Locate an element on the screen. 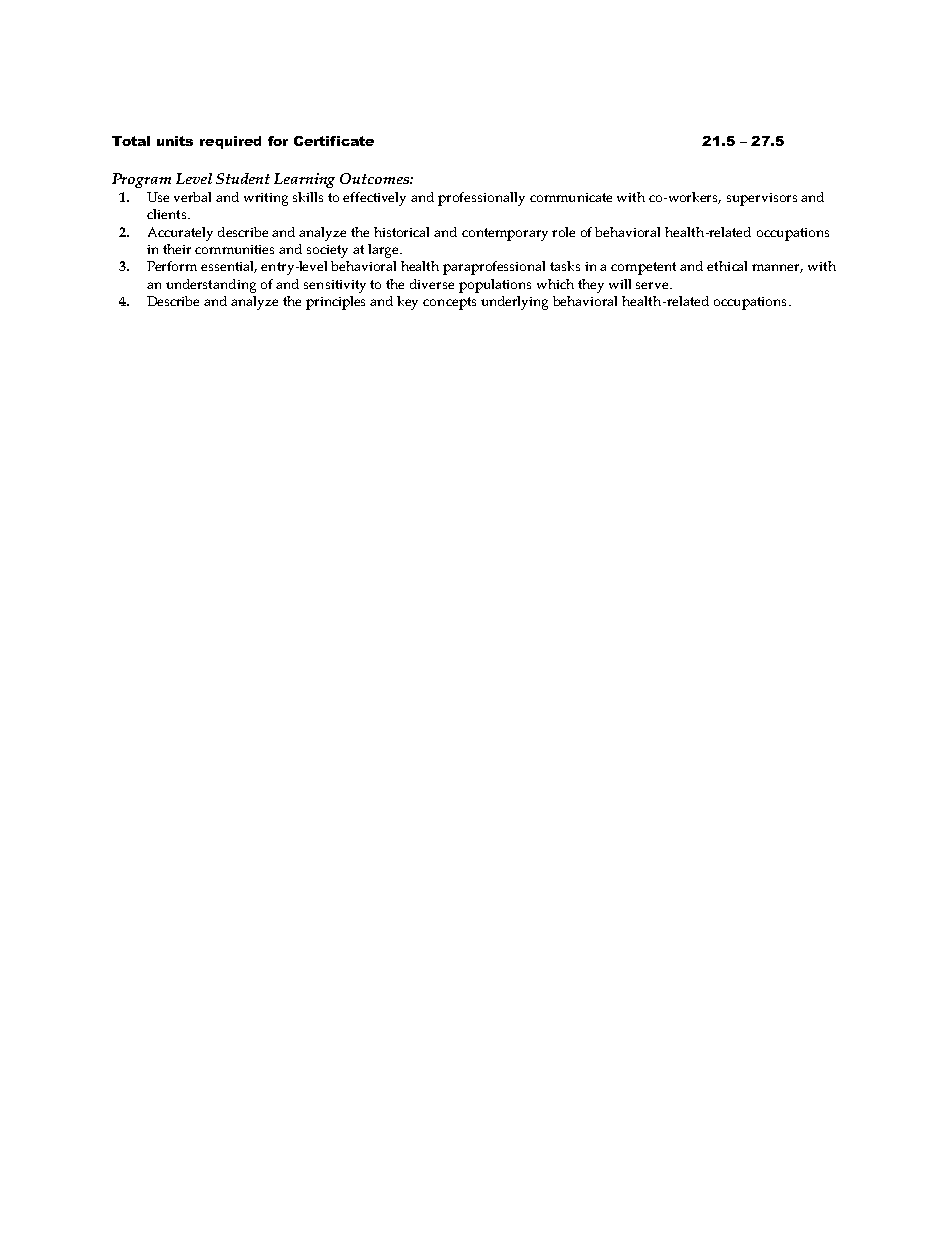 The image size is (952, 1233). Accurately is located at coordinates (180, 234).
